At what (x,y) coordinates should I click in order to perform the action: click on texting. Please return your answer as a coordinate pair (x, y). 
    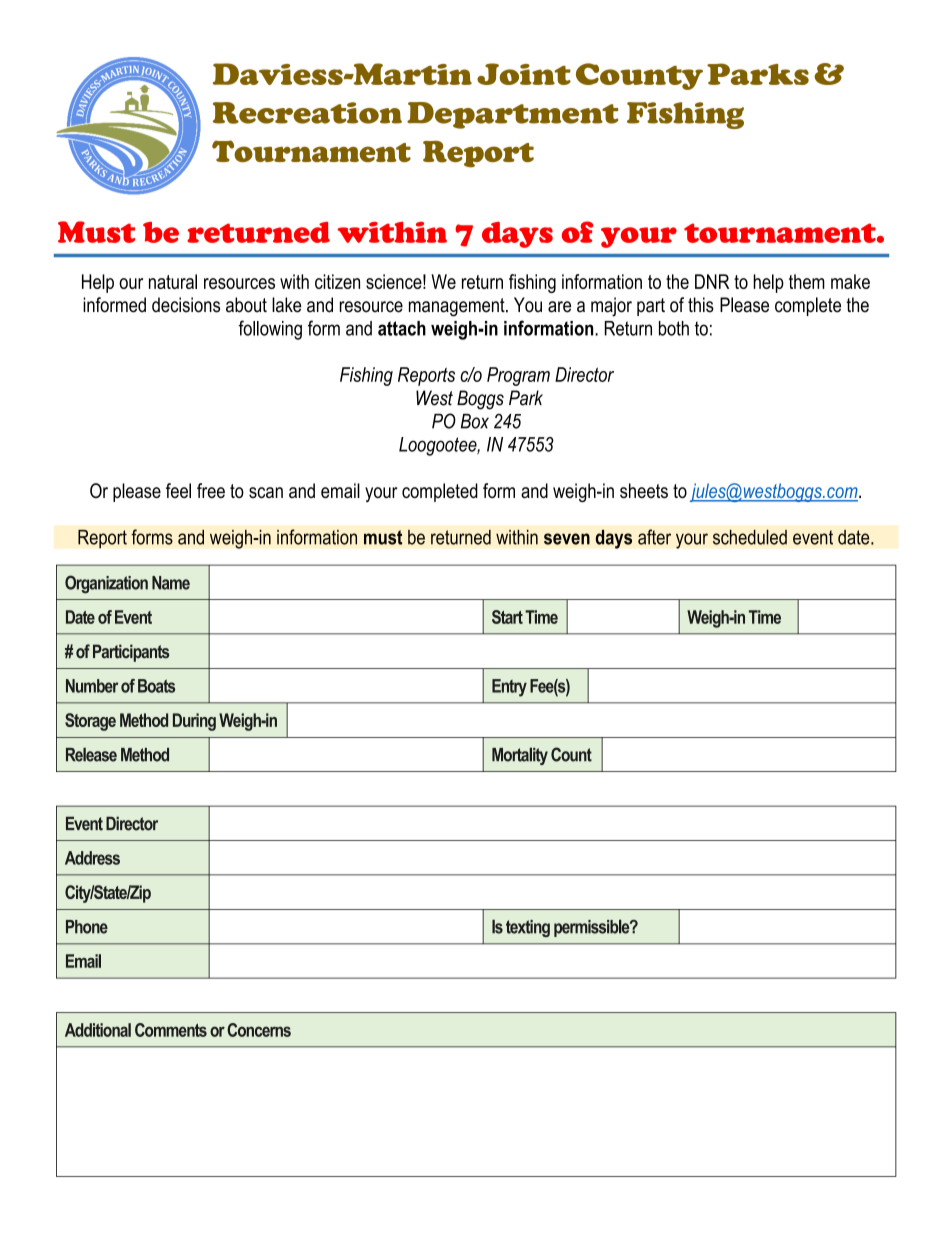
    Looking at the image, I should click on (528, 928).
